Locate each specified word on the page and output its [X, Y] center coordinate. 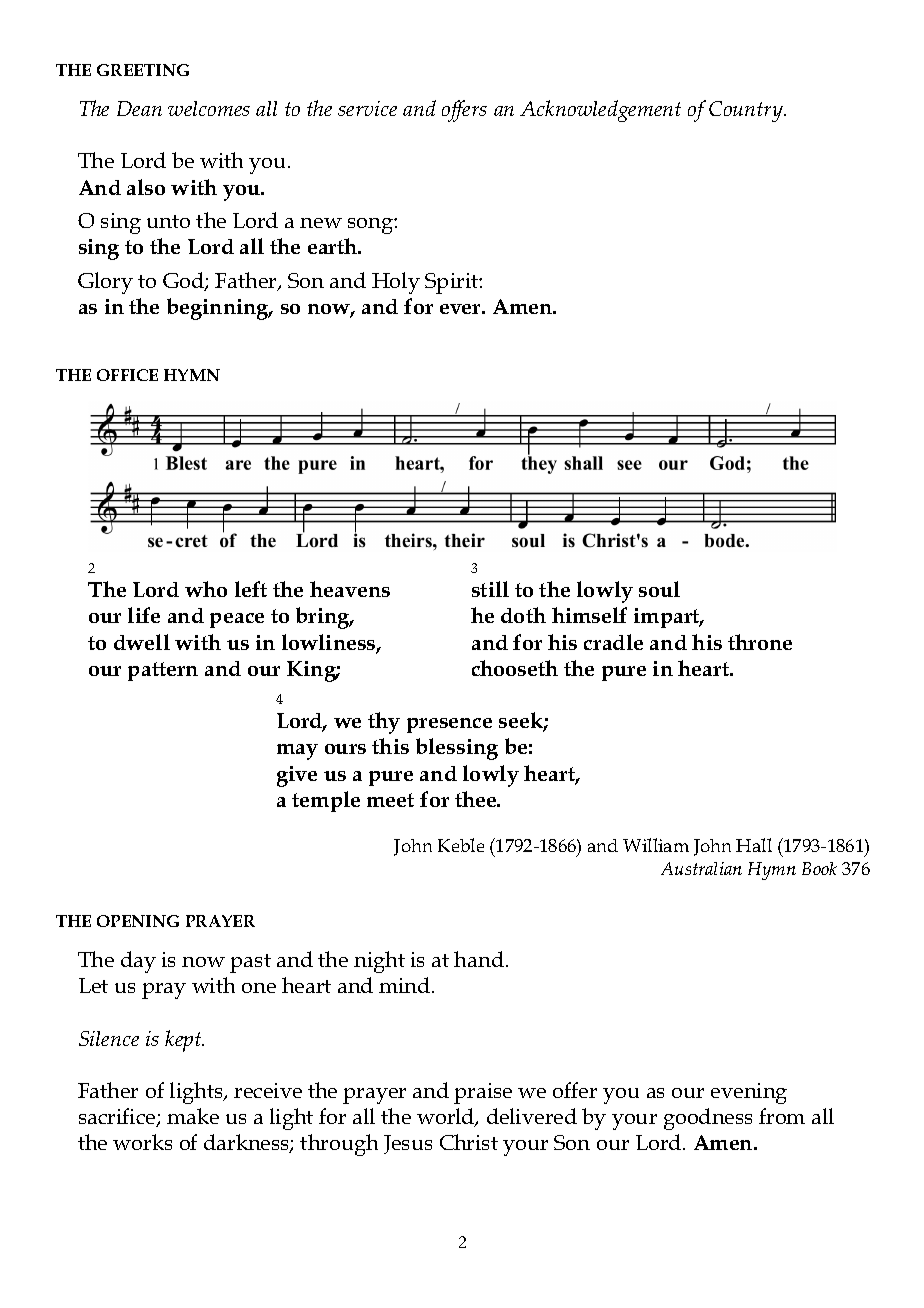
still [490, 589]
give [297, 776]
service [367, 108]
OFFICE [127, 375]
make [193, 1116]
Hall [754, 845]
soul [659, 589]
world [447, 1117]
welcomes [209, 108]
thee [477, 799]
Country [747, 111]
